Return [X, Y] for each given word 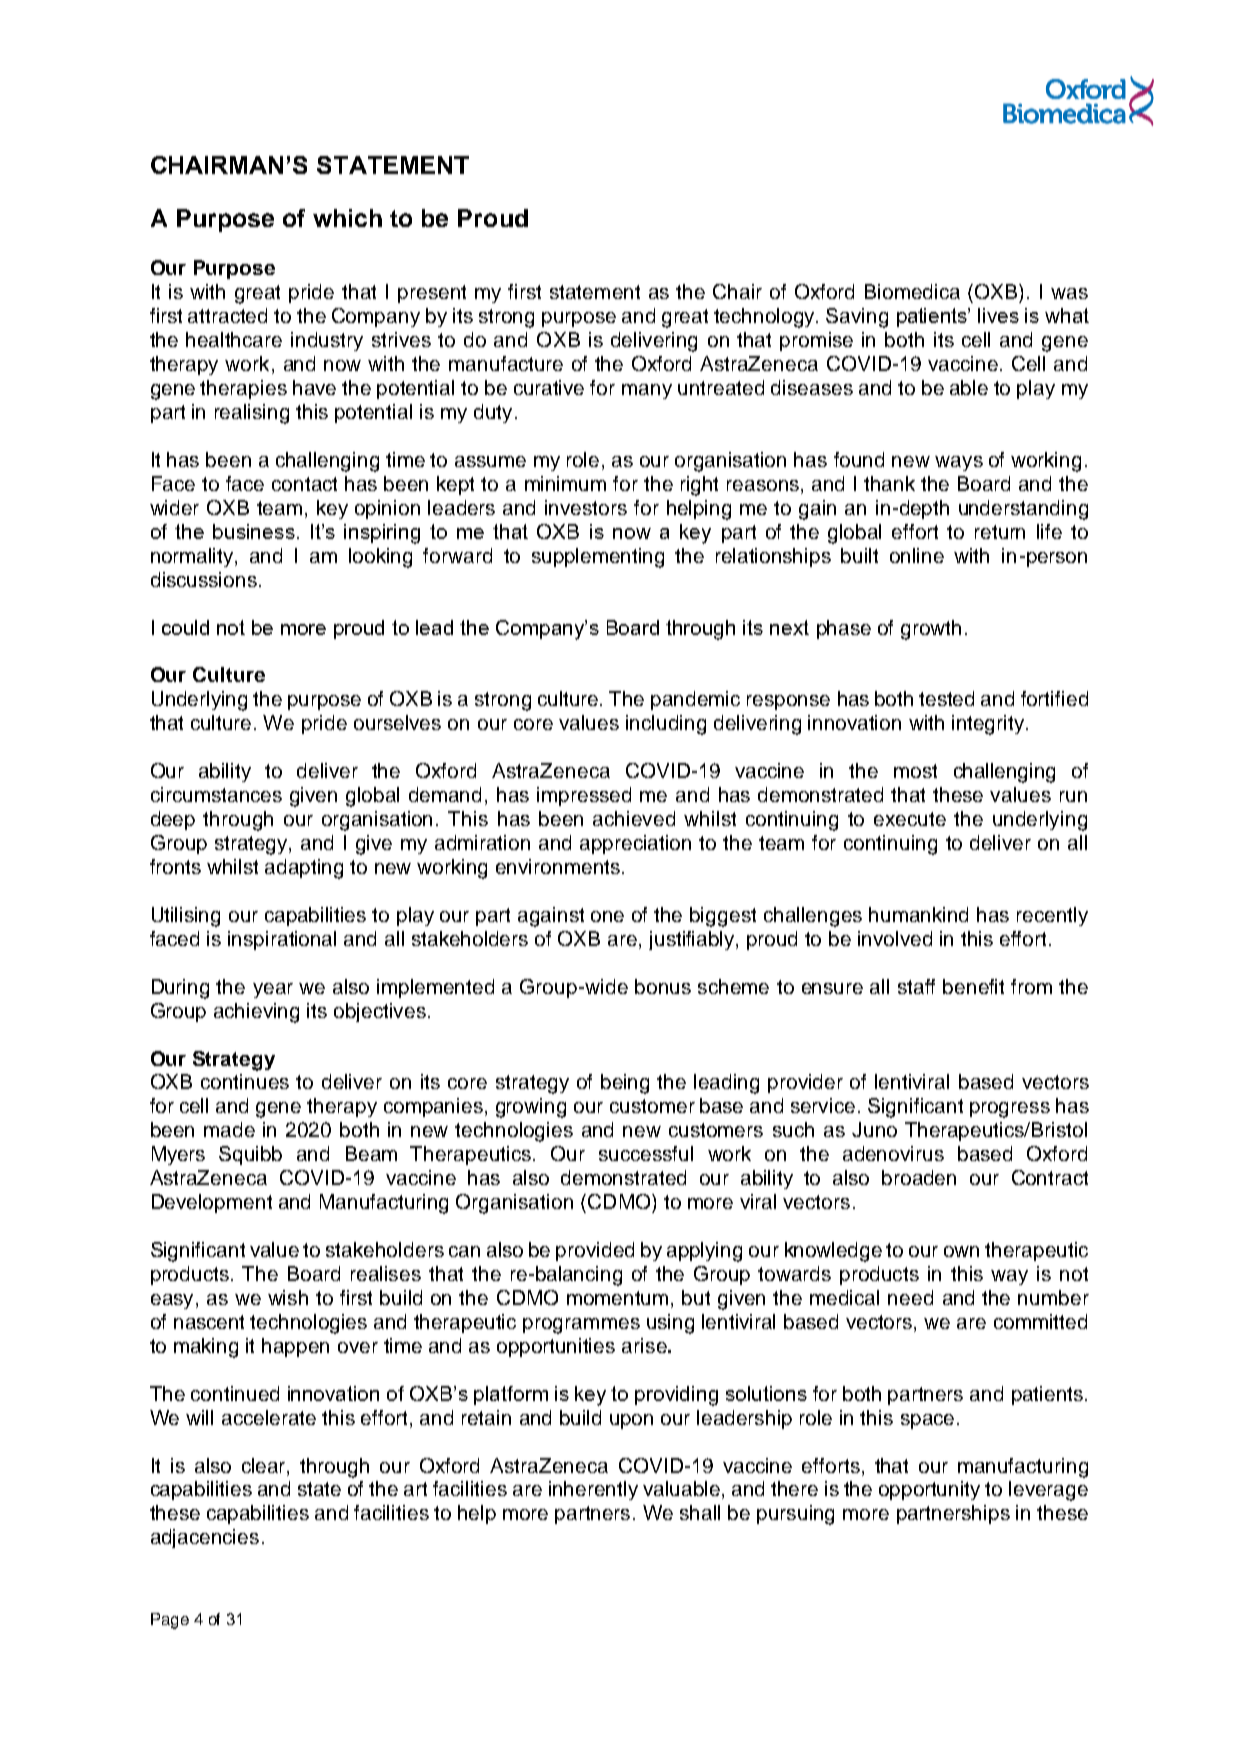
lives [998, 315]
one [607, 916]
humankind [918, 914]
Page [170, 1621]
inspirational [282, 940]
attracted [227, 315]
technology [765, 318]
